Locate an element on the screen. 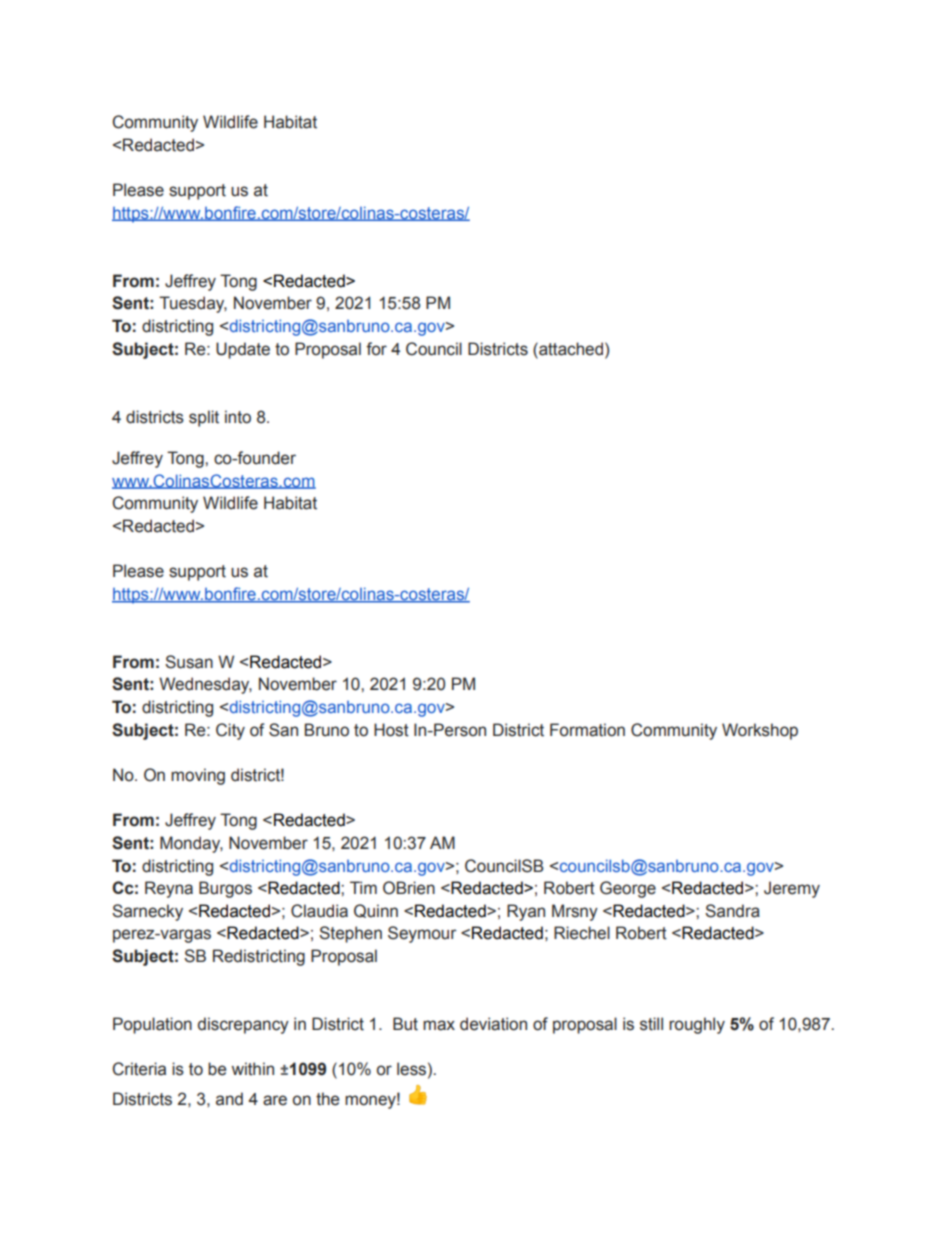 This screenshot has height=1233, width=952. Ryan is located at coordinates (526, 912).
